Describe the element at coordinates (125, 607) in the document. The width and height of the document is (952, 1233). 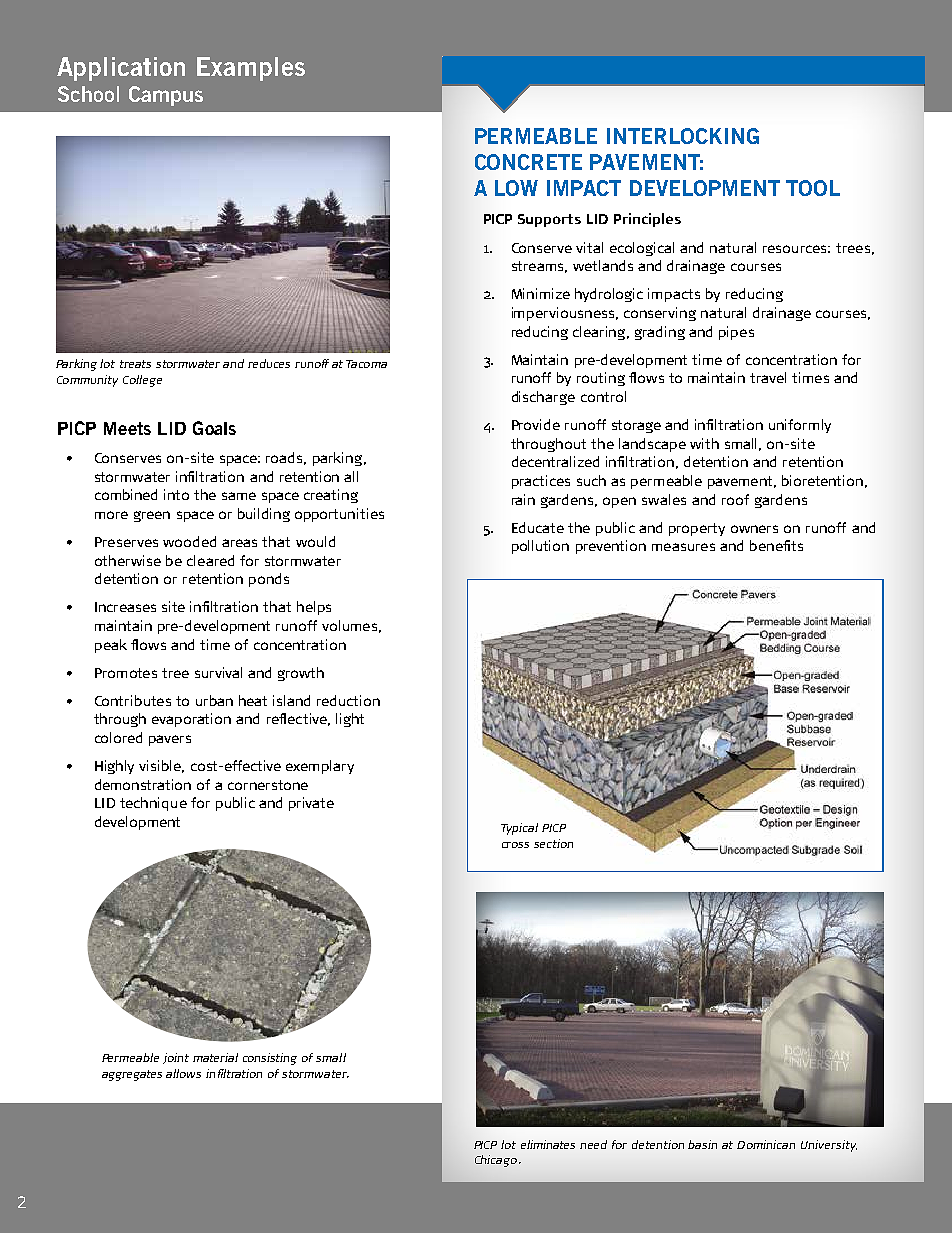
I see `Increases` at that location.
